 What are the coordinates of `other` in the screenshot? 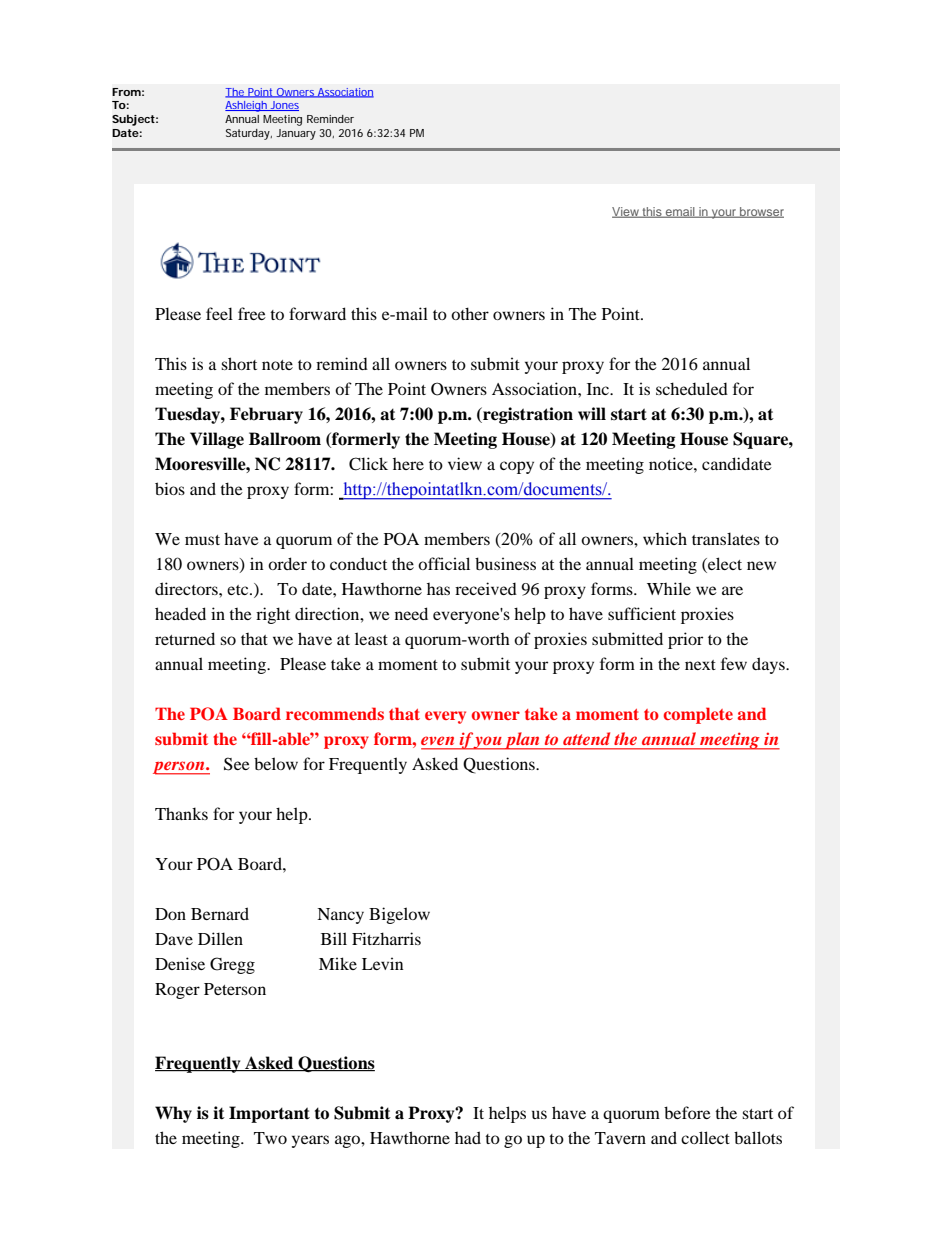 It's located at (470, 313).
